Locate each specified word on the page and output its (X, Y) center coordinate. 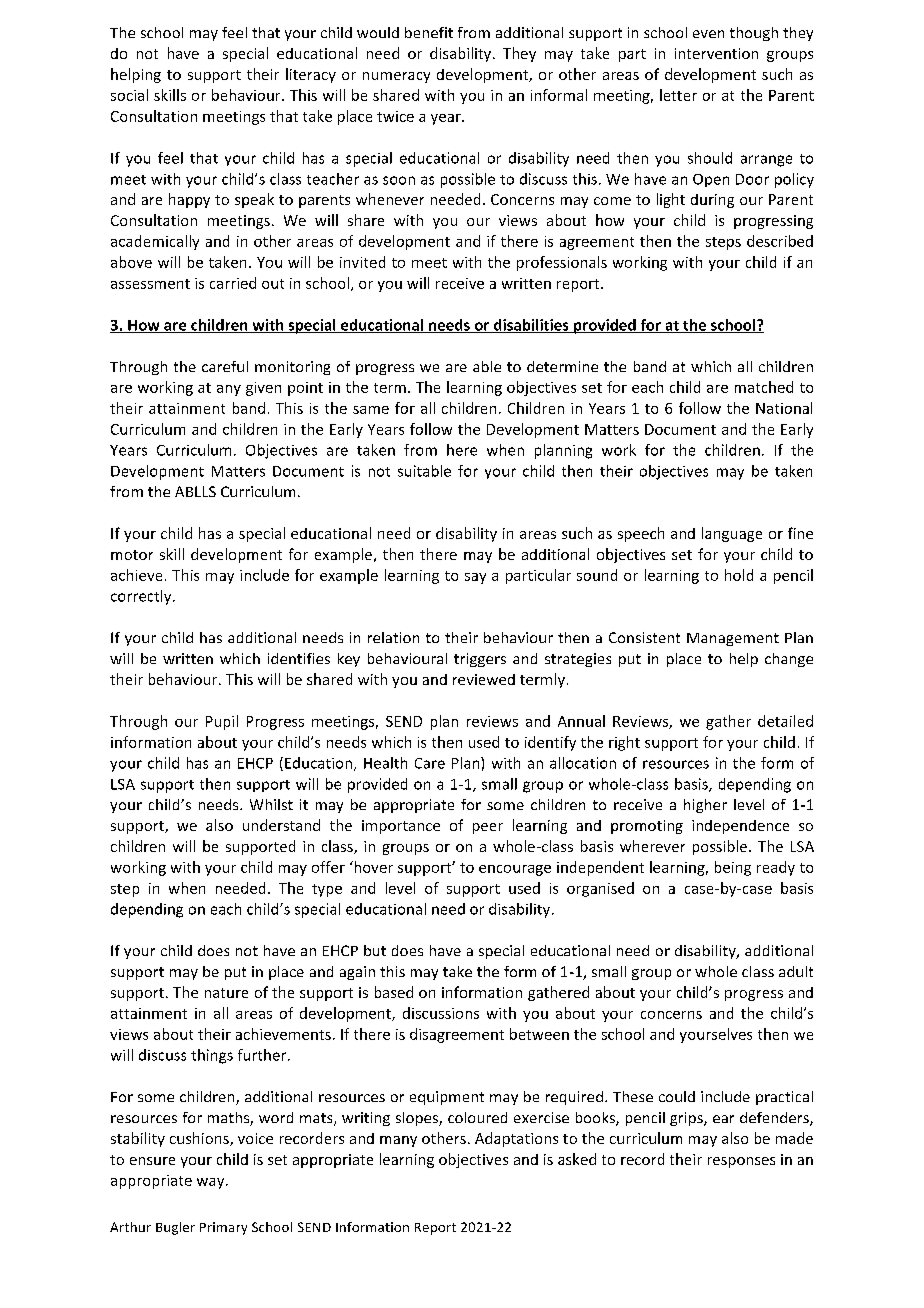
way (212, 1183)
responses (741, 1162)
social (129, 95)
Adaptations (516, 1139)
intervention (716, 53)
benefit (429, 32)
